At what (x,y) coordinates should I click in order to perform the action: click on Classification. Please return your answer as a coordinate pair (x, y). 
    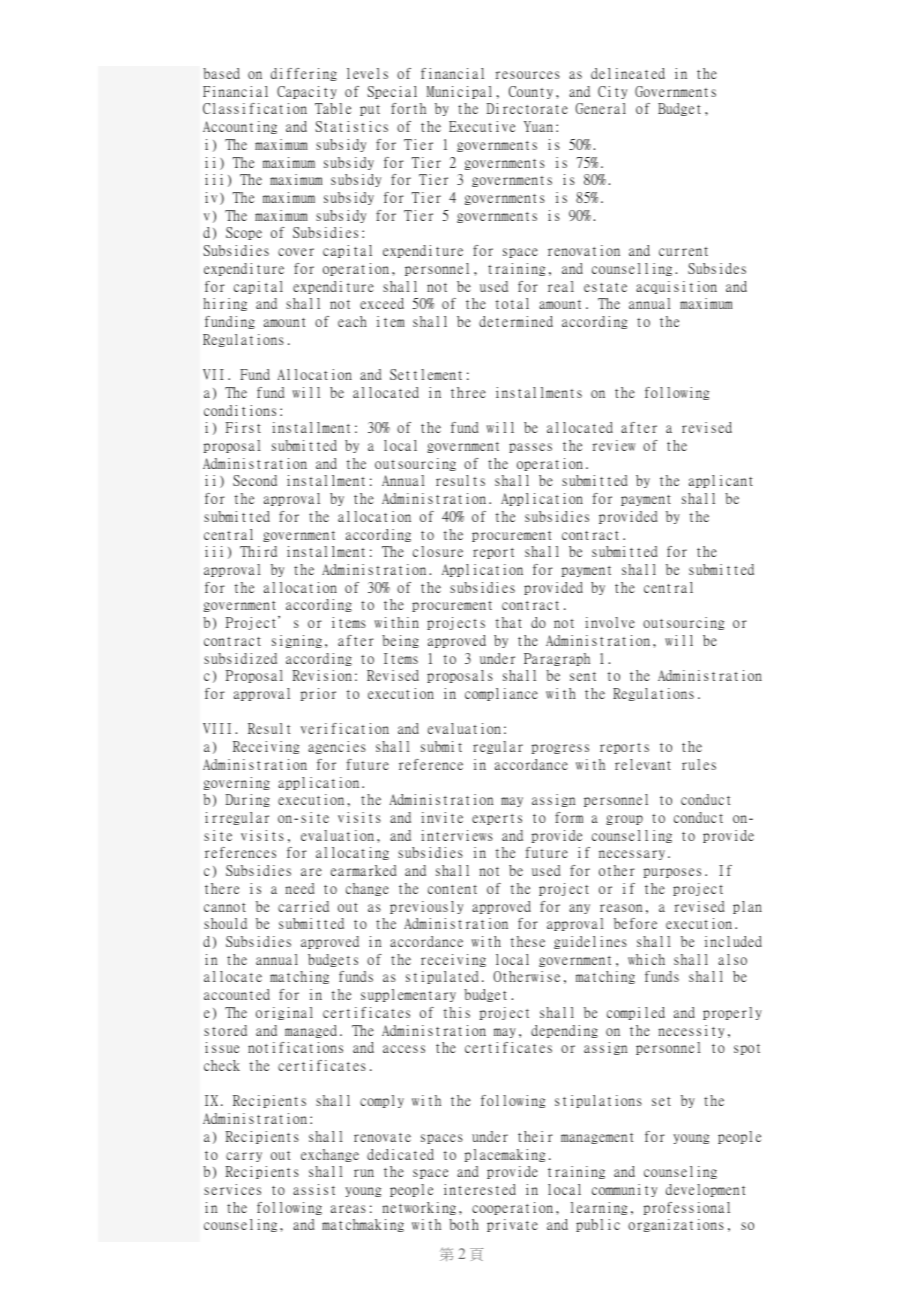
    Looking at the image, I should click on (255, 108).
